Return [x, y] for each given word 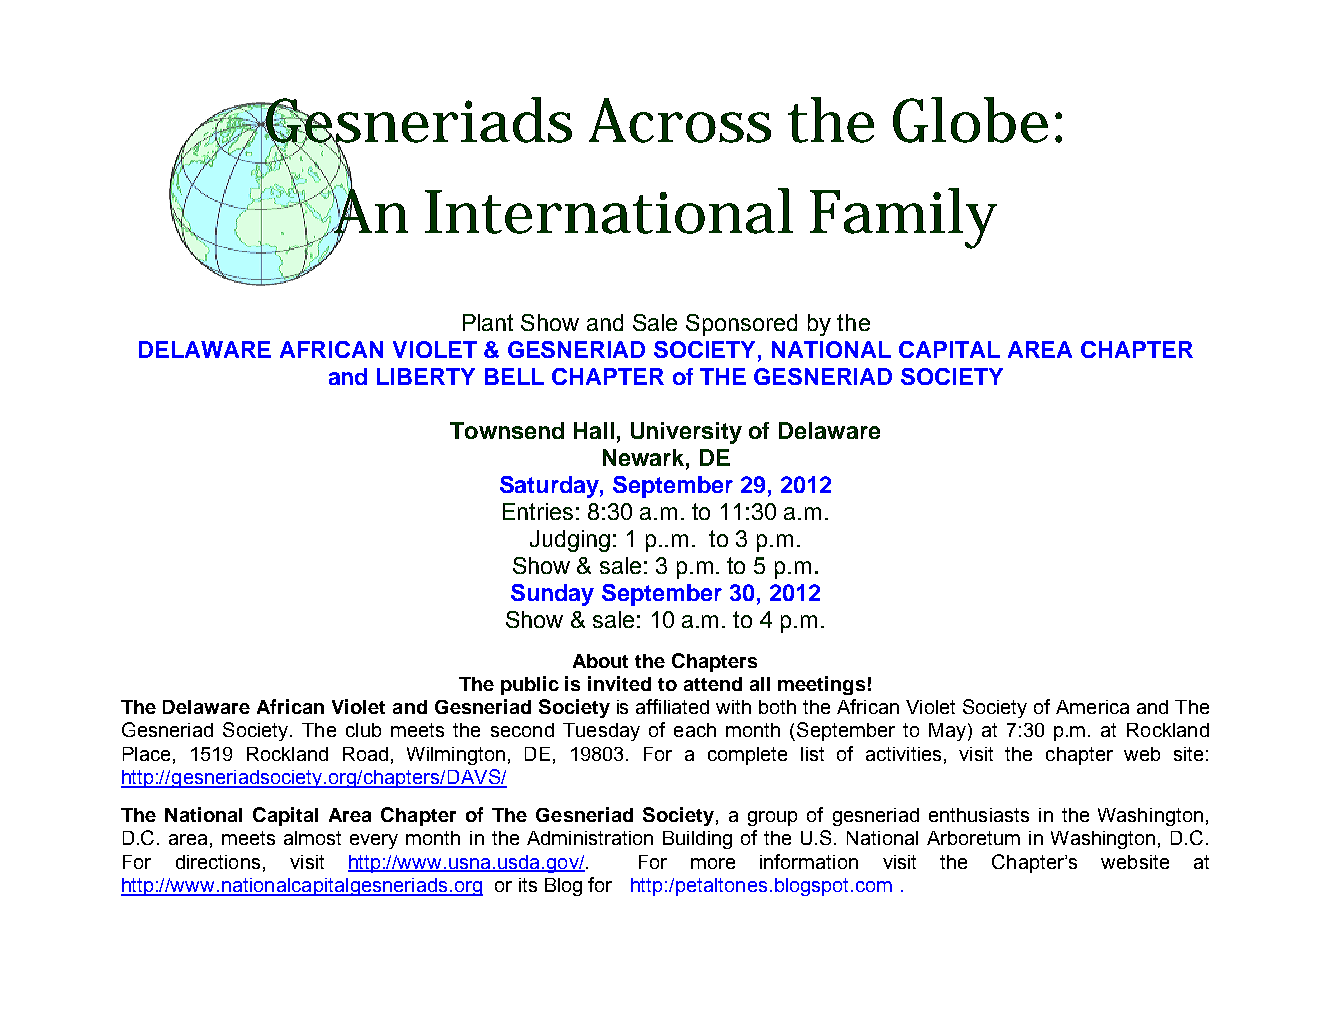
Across [680, 120]
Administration [590, 838]
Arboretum [973, 838]
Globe [970, 120]
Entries [538, 511]
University [686, 433]
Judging [570, 541]
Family [903, 218]
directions [218, 862]
